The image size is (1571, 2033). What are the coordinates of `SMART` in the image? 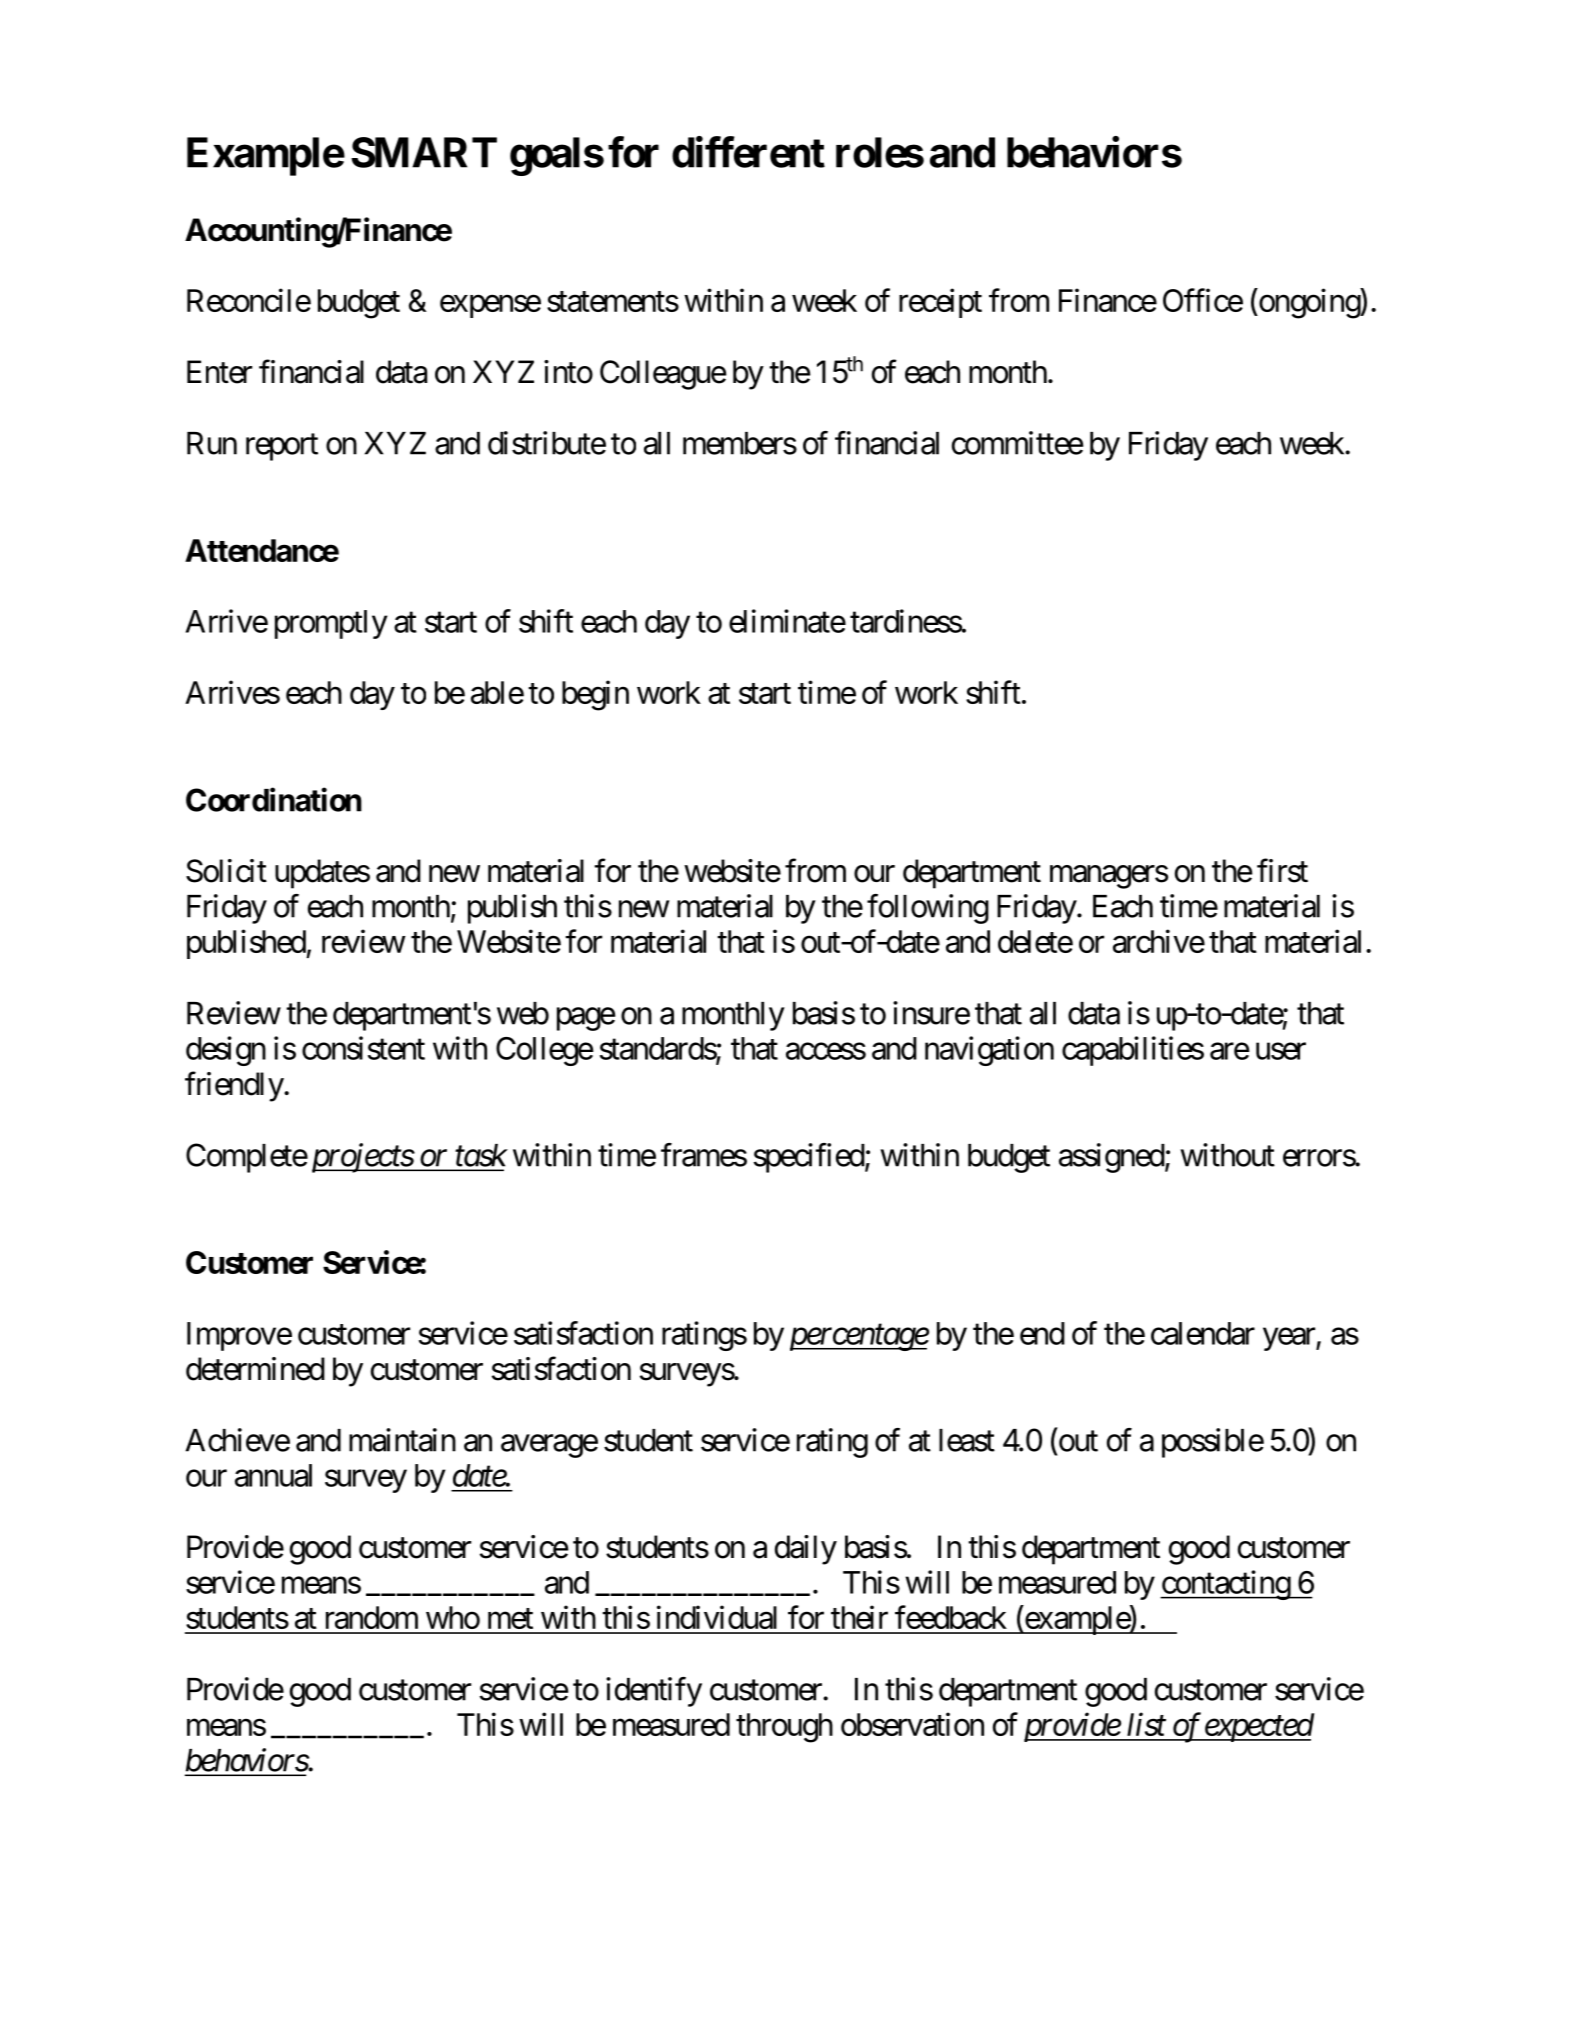 It's located at (424, 152).
